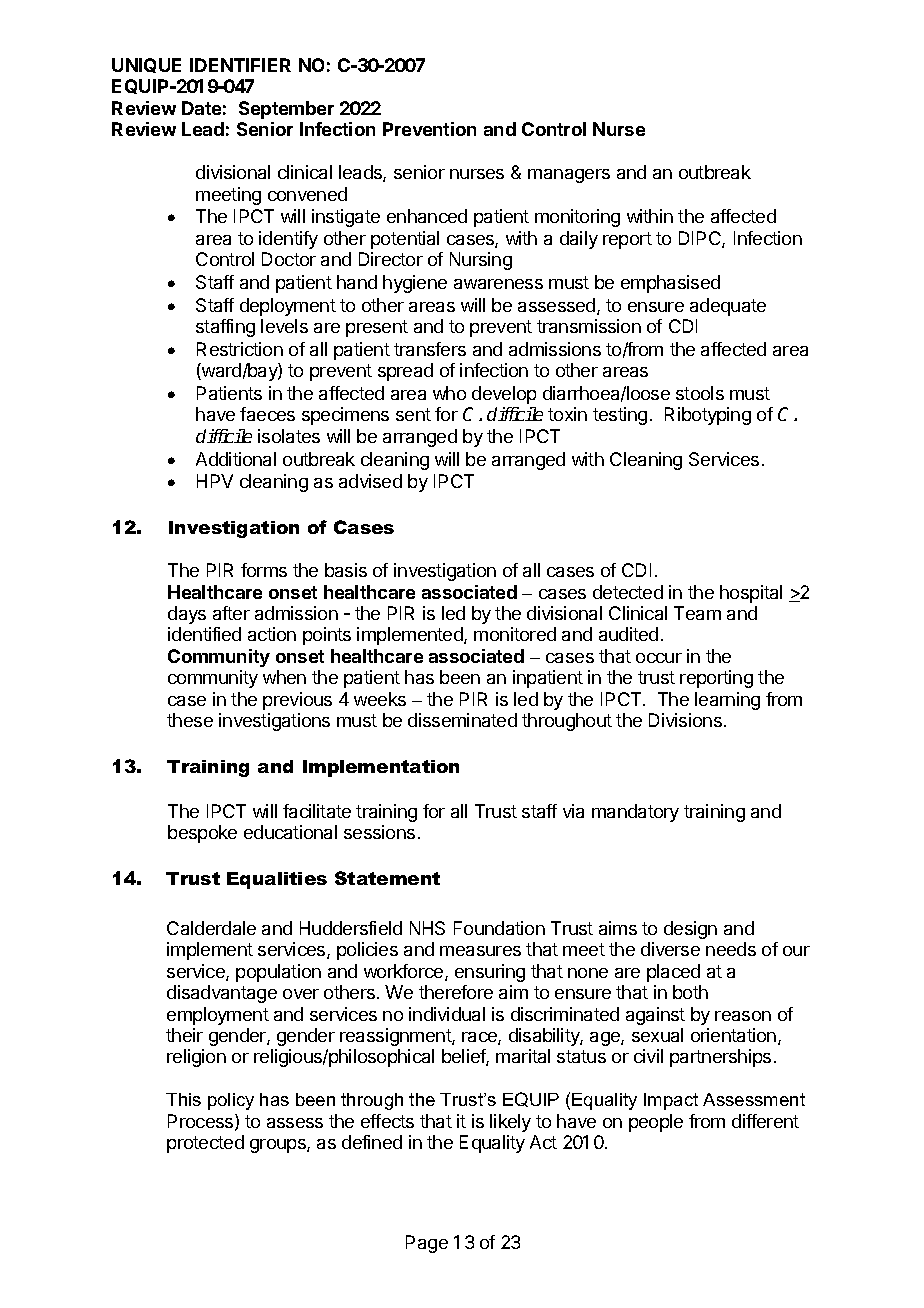 Image resolution: width=924 pixels, height=1308 pixels. What do you see at coordinates (731, 949) in the screenshot?
I see `needs` at bounding box center [731, 949].
